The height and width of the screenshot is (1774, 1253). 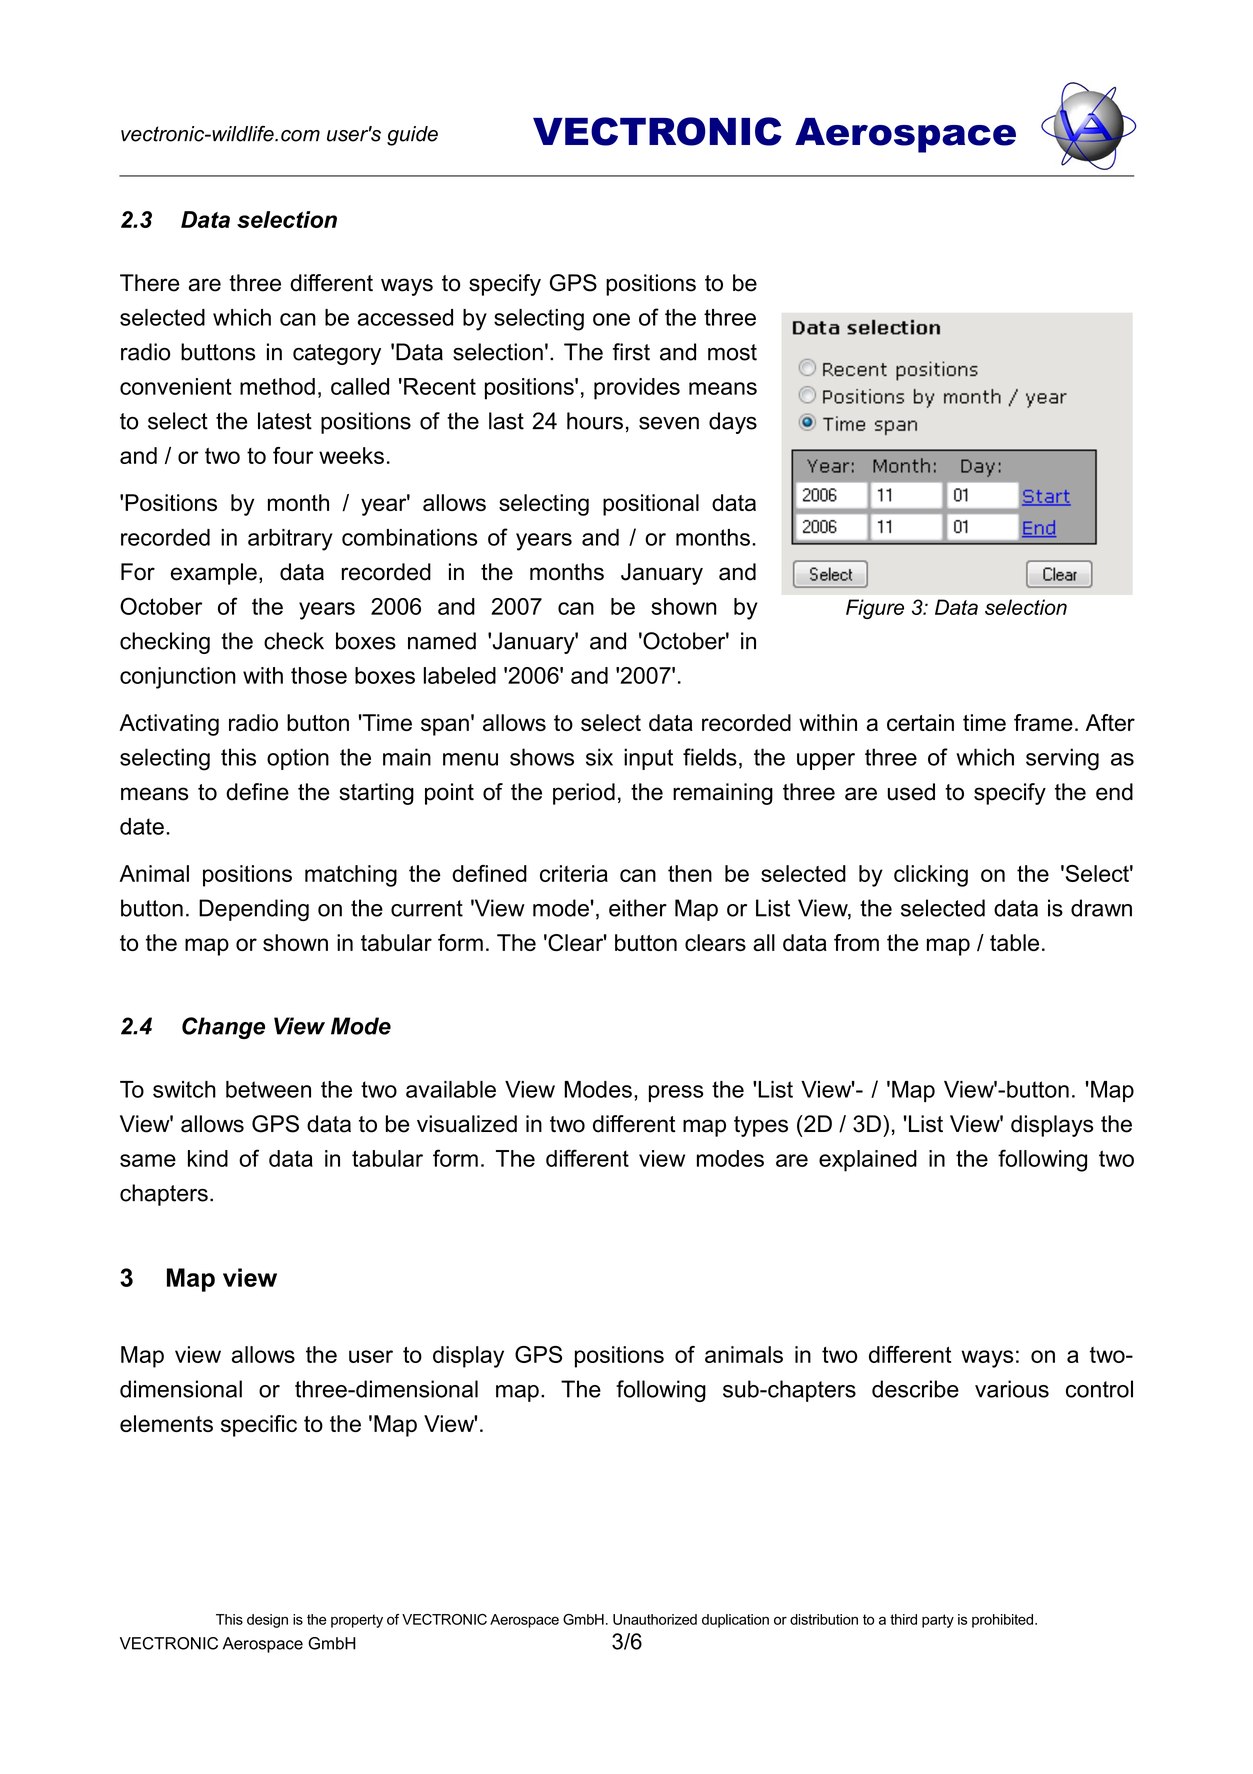 What do you see at coordinates (611, 319) in the screenshot?
I see `one` at bounding box center [611, 319].
